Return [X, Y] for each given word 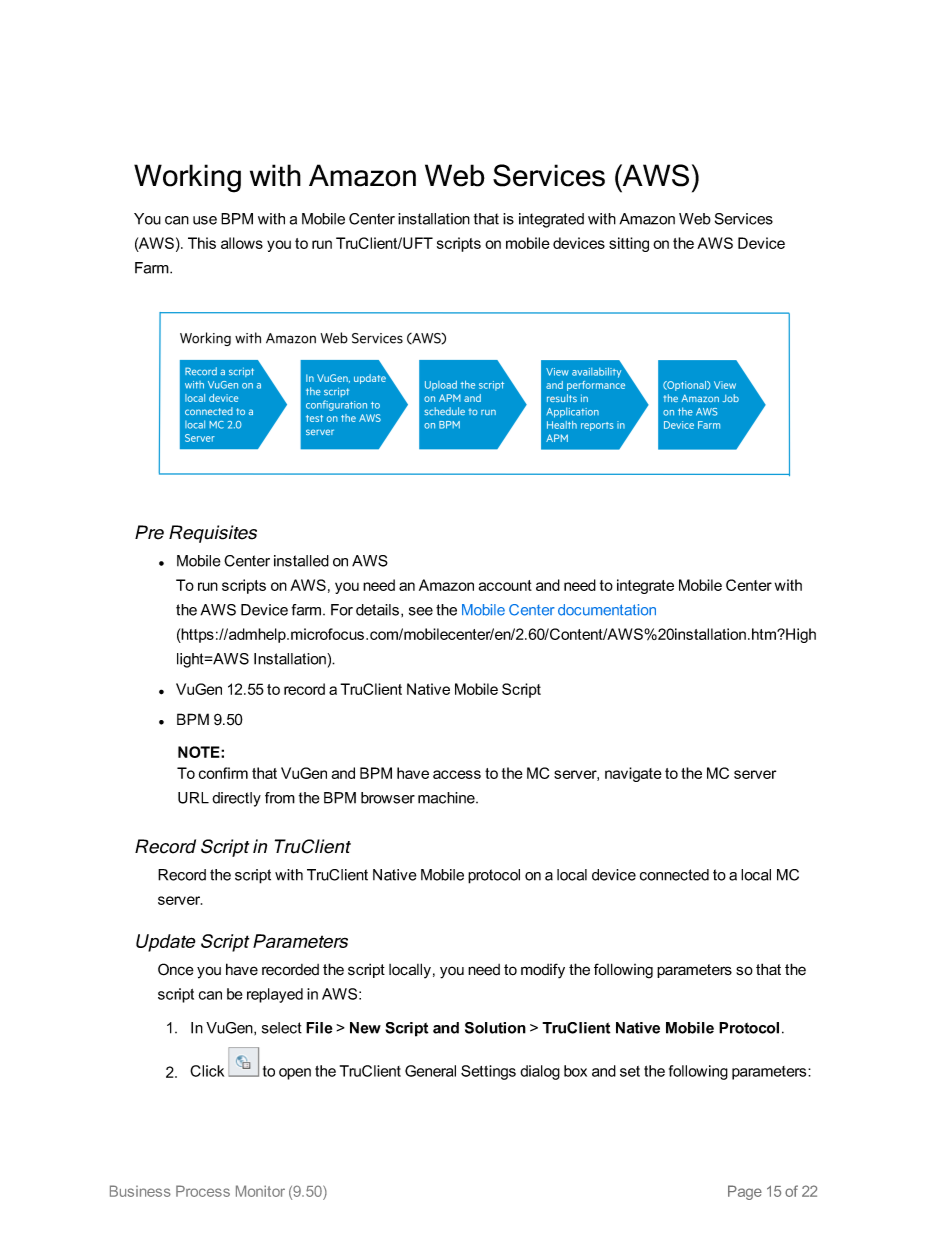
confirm [223, 773]
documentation [607, 610]
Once [176, 969]
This [202, 243]
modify [543, 971]
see [421, 611]
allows [242, 243]
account [505, 585]
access [457, 774]
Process [203, 1191]
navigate [633, 774]
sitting [629, 244]
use [205, 220]
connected [674, 875]
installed [301, 561]
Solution [495, 1028]
